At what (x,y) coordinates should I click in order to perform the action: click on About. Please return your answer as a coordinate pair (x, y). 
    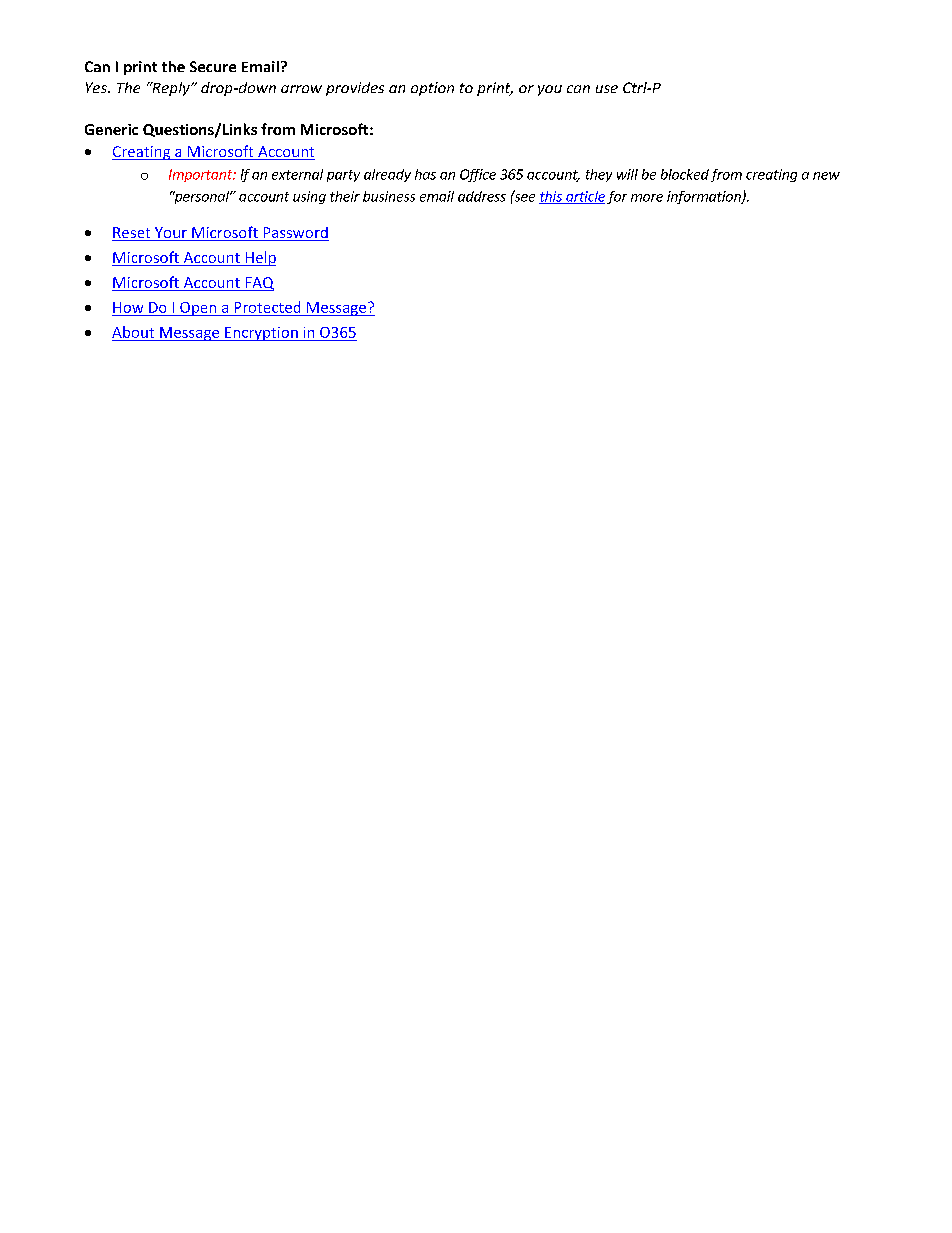
    Looking at the image, I should click on (133, 332).
